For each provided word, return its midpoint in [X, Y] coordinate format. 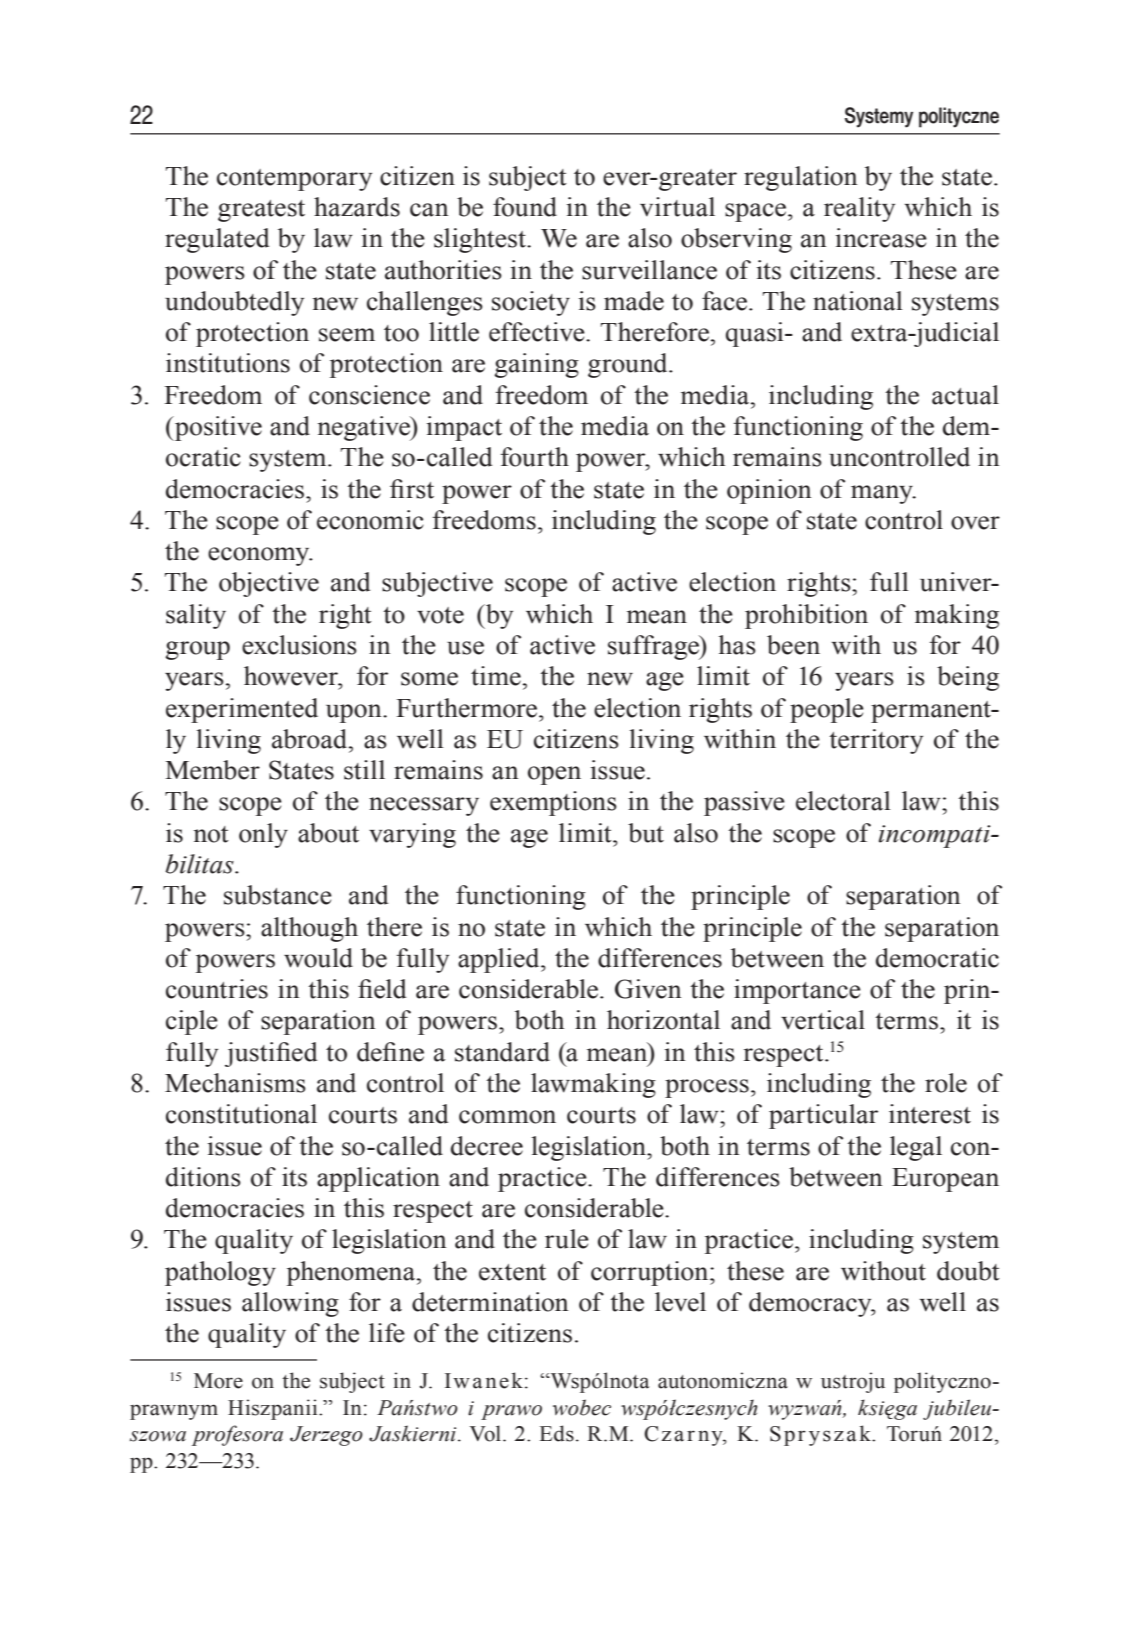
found [525, 207]
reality [859, 209]
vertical [823, 1020]
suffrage [654, 647]
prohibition [806, 616]
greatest [261, 211]
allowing [290, 1304]
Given [648, 989]
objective [269, 584]
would [318, 958]
